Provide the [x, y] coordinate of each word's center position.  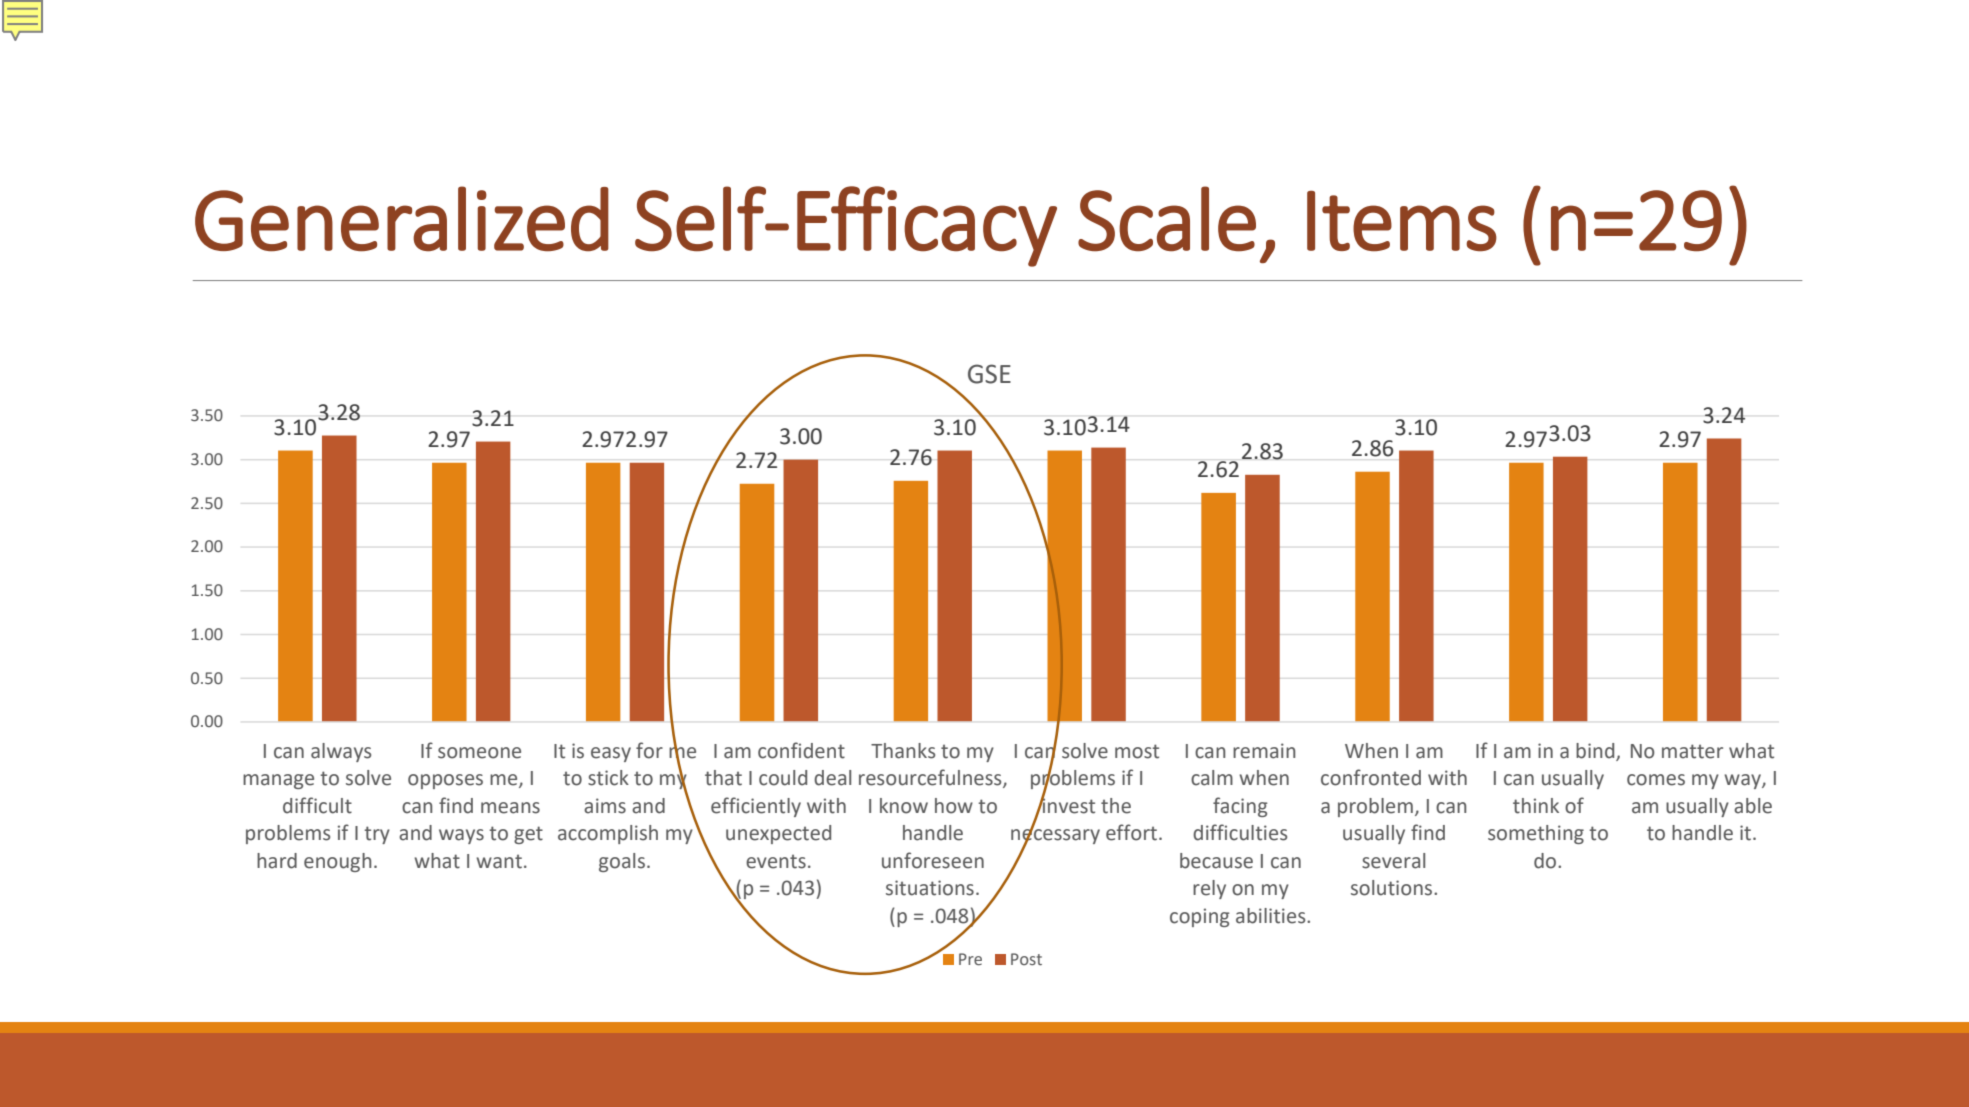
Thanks [903, 751]
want [499, 861]
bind [1595, 751]
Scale [1167, 219]
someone [479, 753]
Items [1402, 221]
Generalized [402, 219]
